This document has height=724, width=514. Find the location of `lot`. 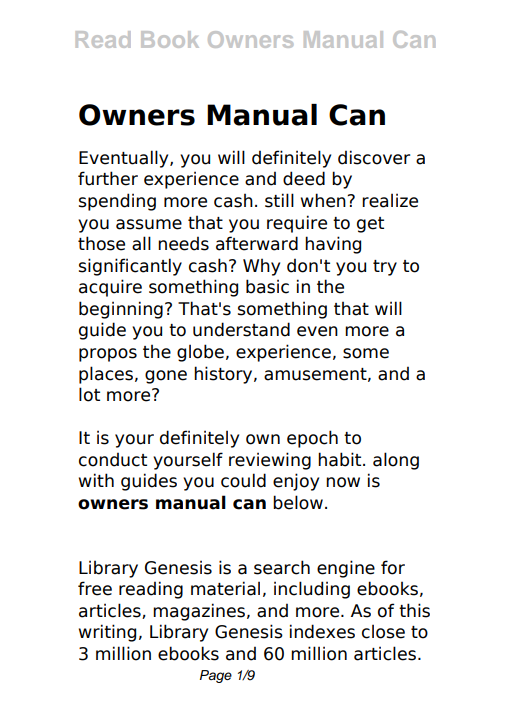

lot is located at coordinates (89, 394).
